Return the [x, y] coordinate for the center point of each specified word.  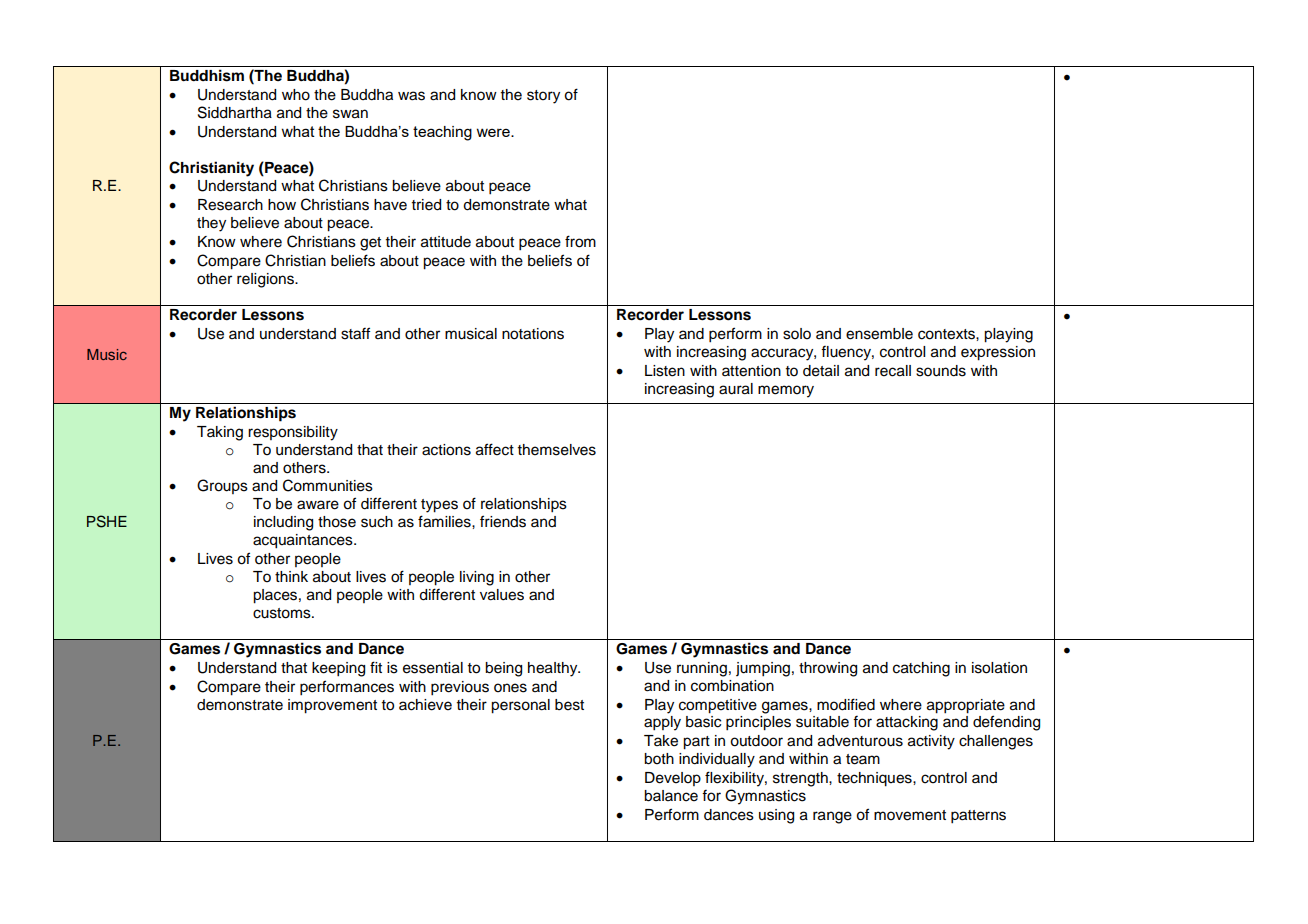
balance [671, 796]
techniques [875, 779]
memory [786, 391]
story [543, 97]
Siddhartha [235, 112]
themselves [557, 450]
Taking [220, 433]
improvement [332, 706]
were [494, 132]
